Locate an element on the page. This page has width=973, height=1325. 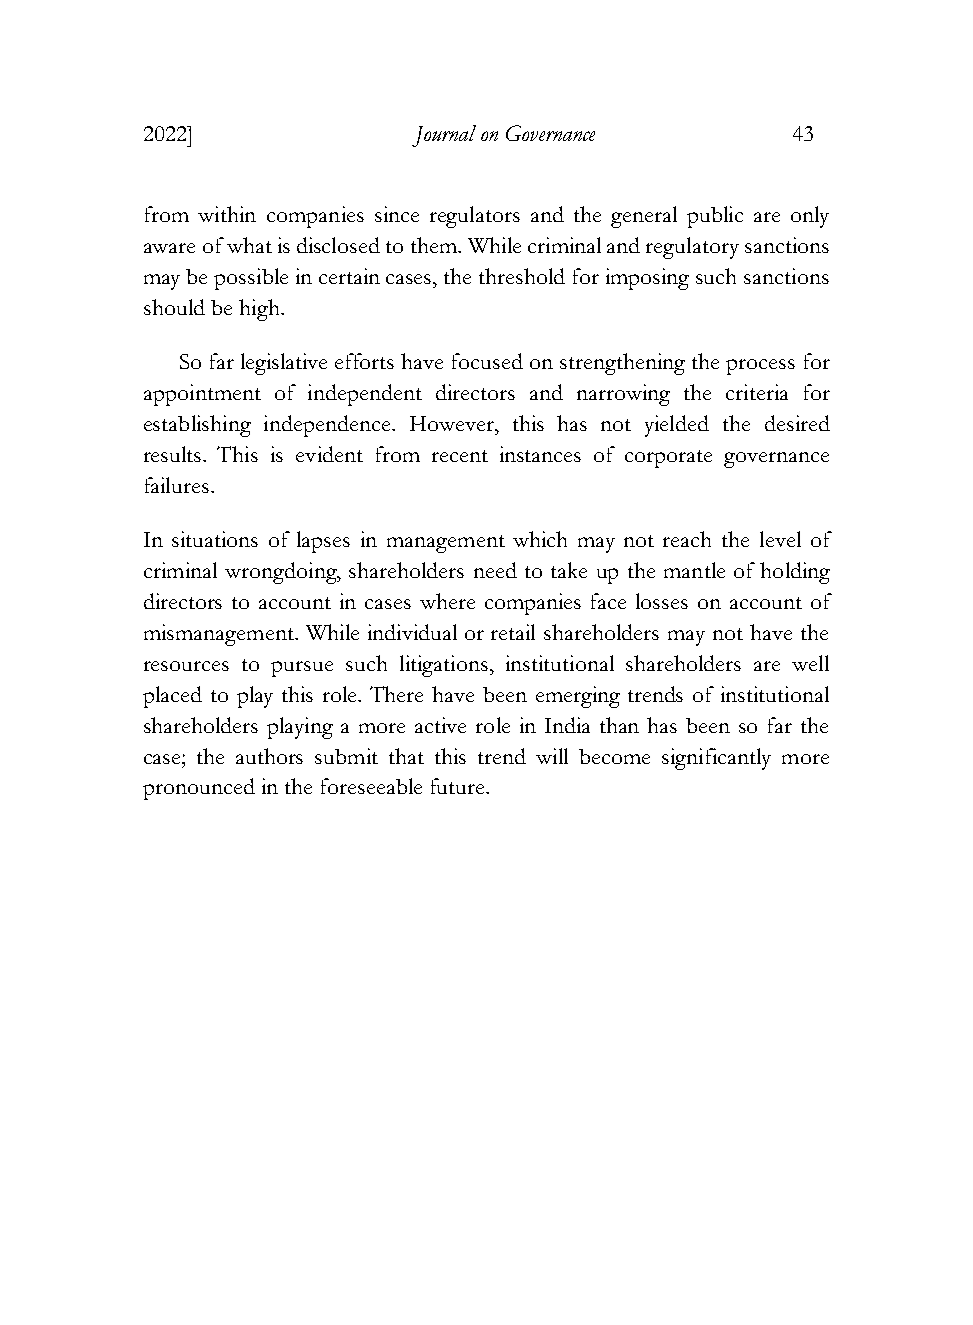
need is located at coordinates (495, 570).
